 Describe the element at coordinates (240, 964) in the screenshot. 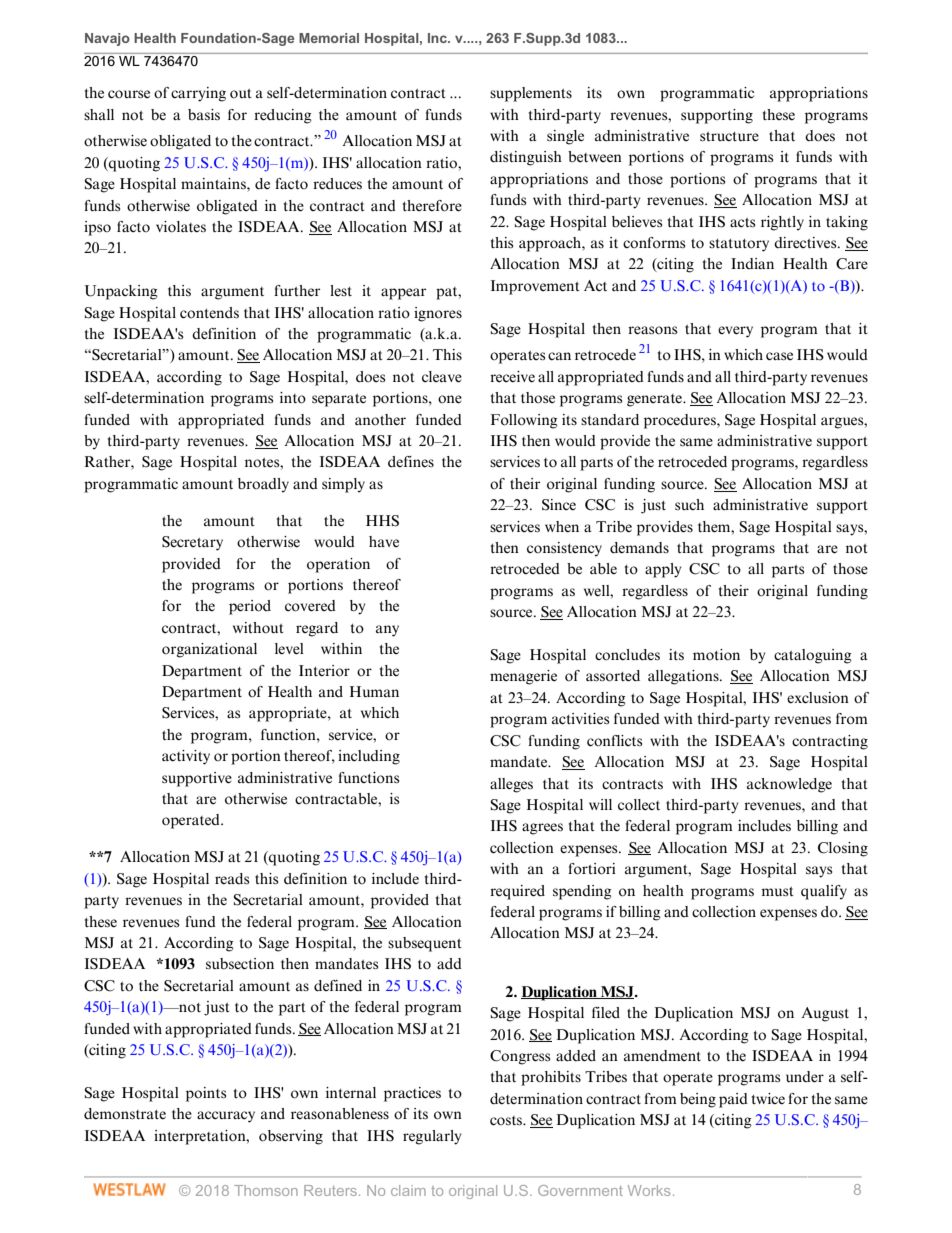

I see `subsection` at that location.
